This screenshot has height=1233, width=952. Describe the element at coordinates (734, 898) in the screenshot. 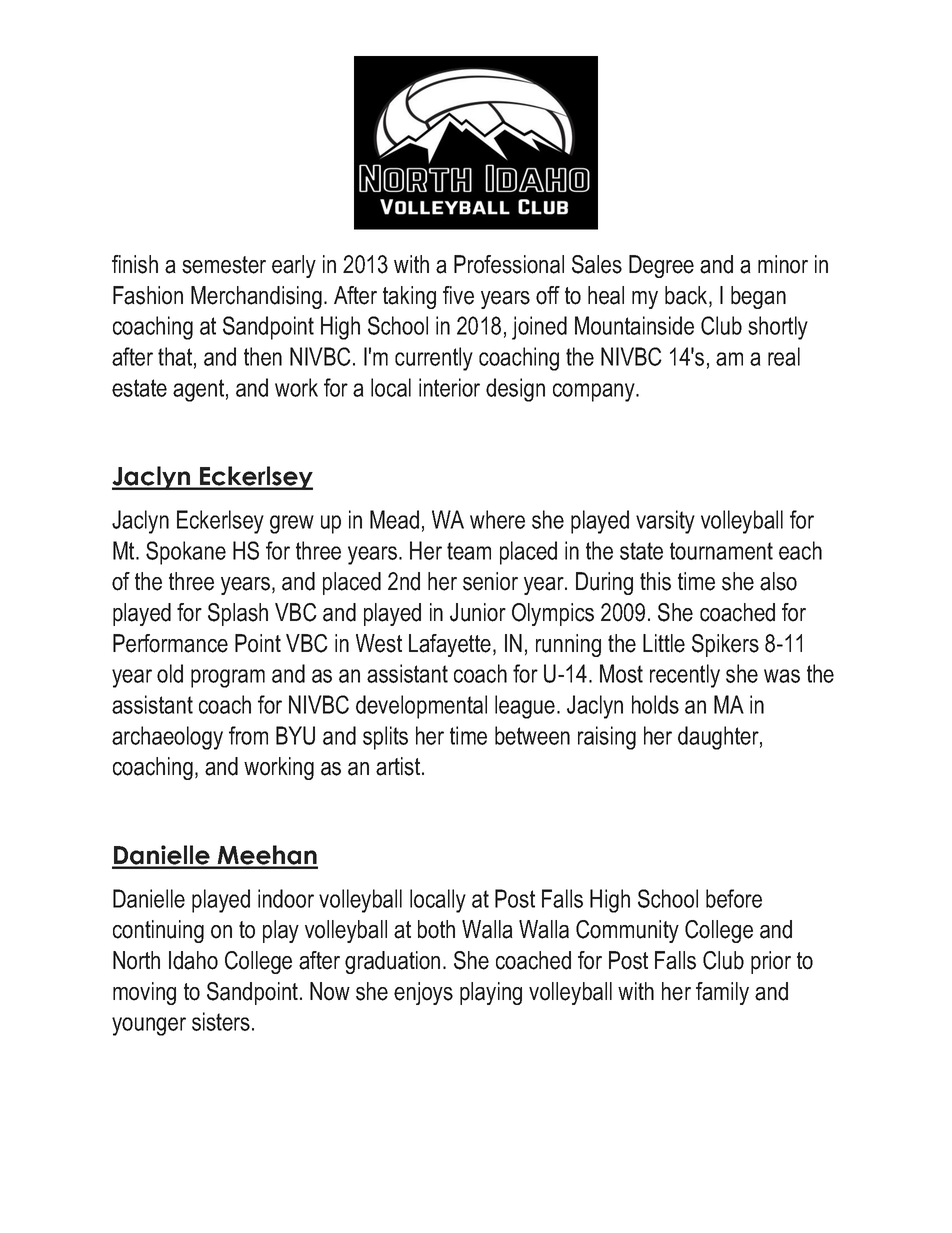

I see `before` at that location.
